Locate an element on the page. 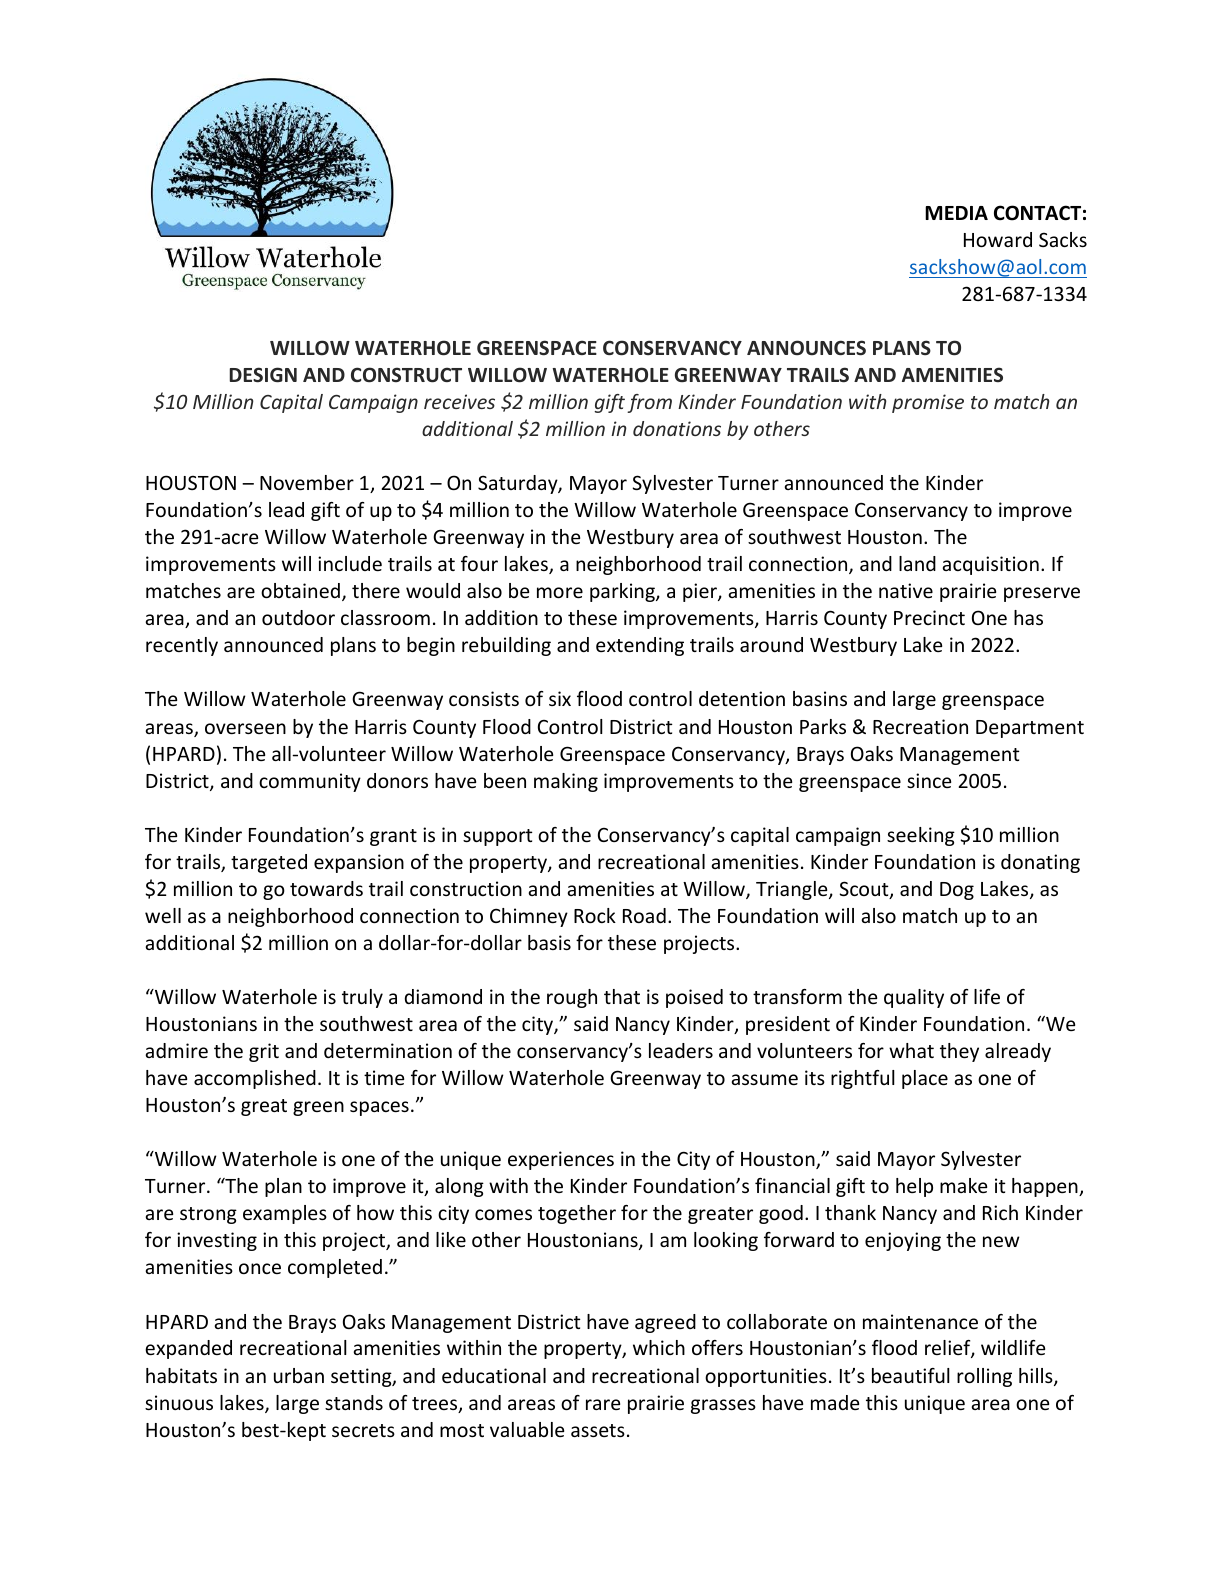 This document has height=1595, width=1232. targeted is located at coordinates (269, 863).
